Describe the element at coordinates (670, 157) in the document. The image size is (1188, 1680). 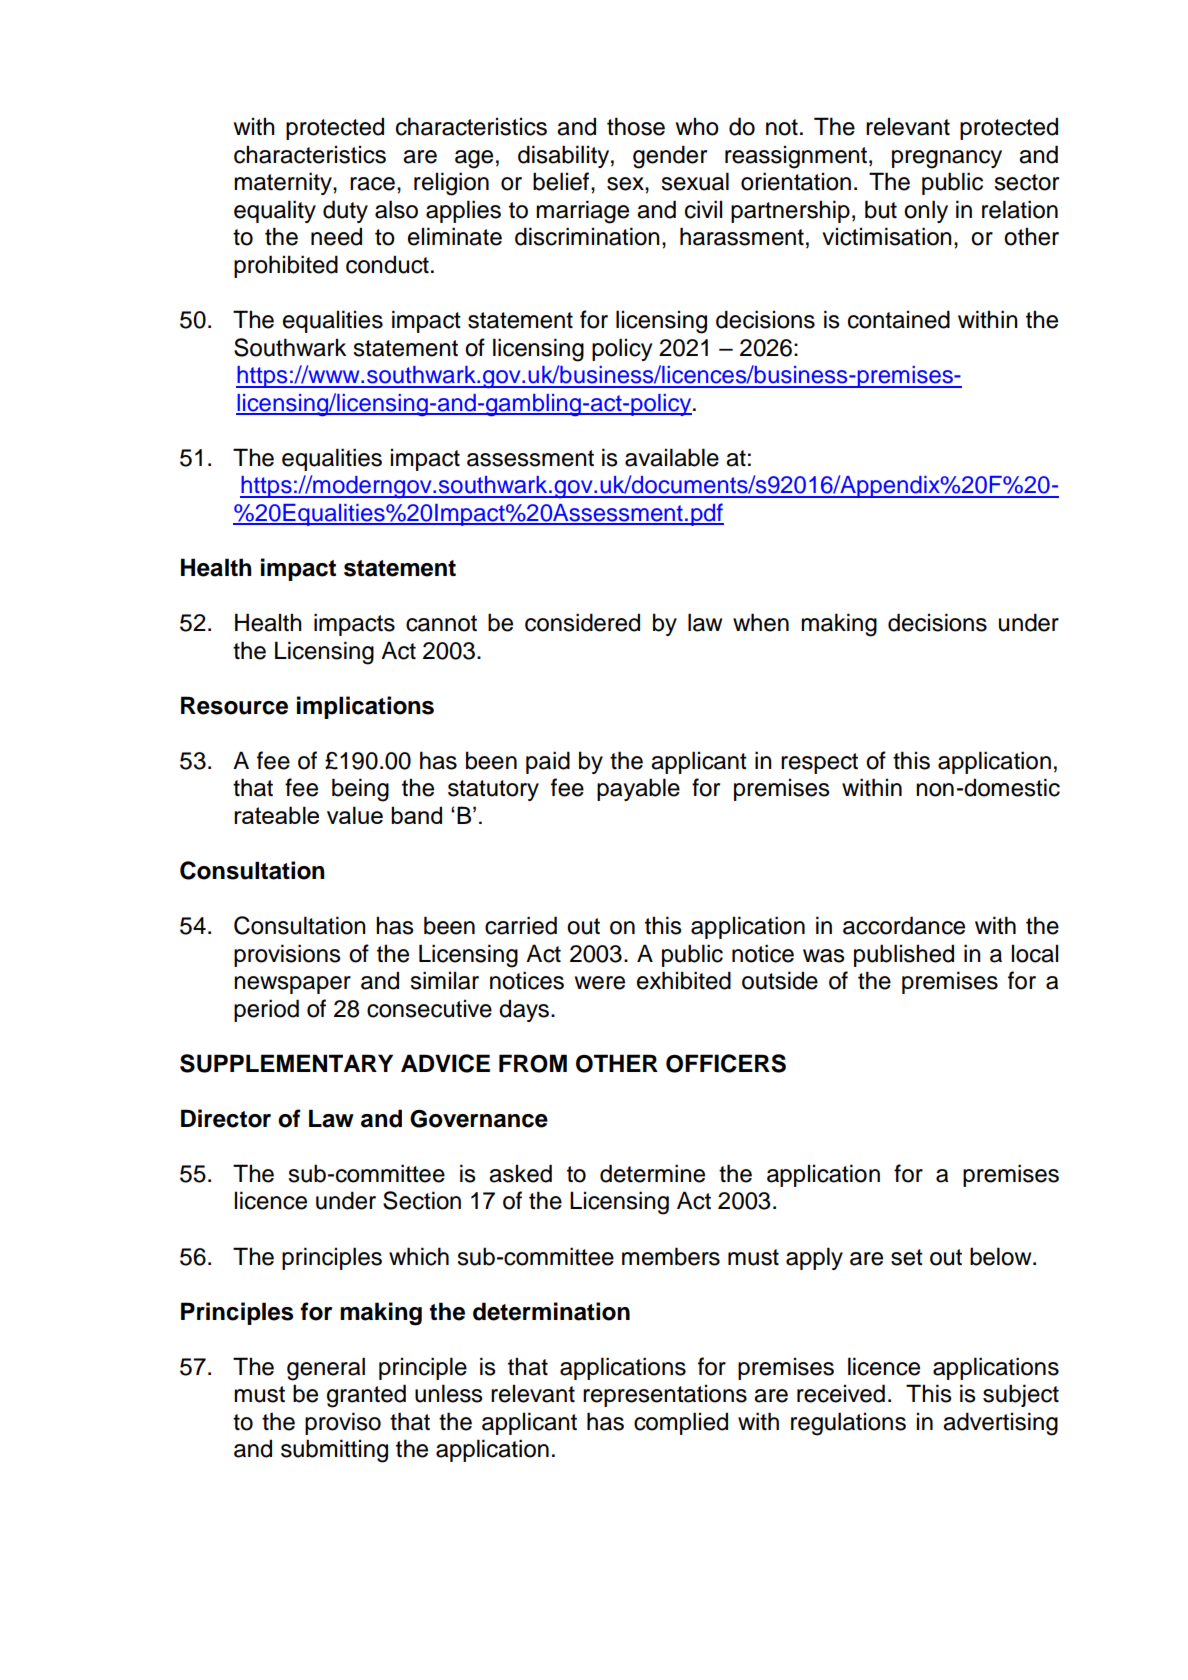
I see `gender` at that location.
